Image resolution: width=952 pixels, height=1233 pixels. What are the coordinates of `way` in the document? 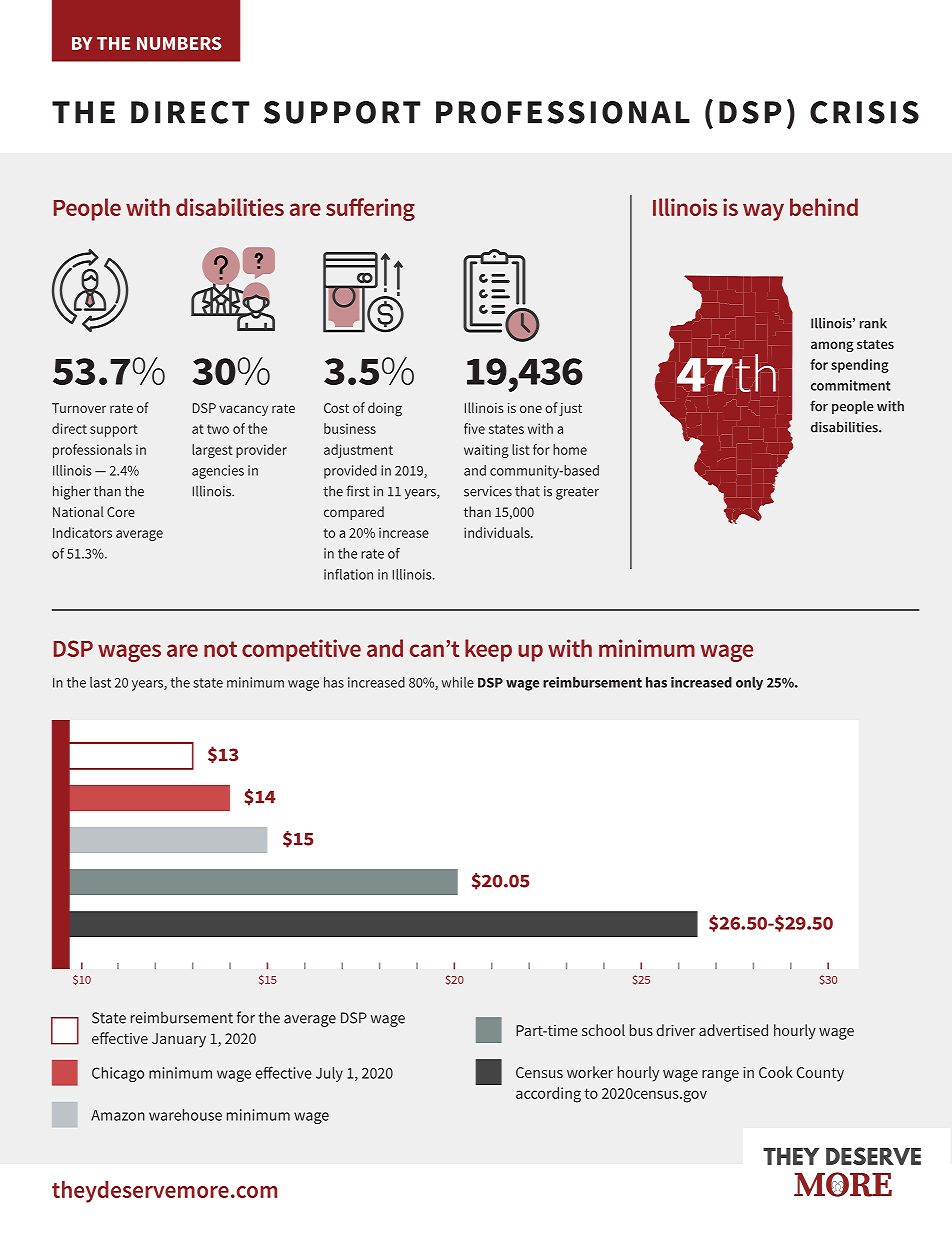 It's located at (763, 212).
